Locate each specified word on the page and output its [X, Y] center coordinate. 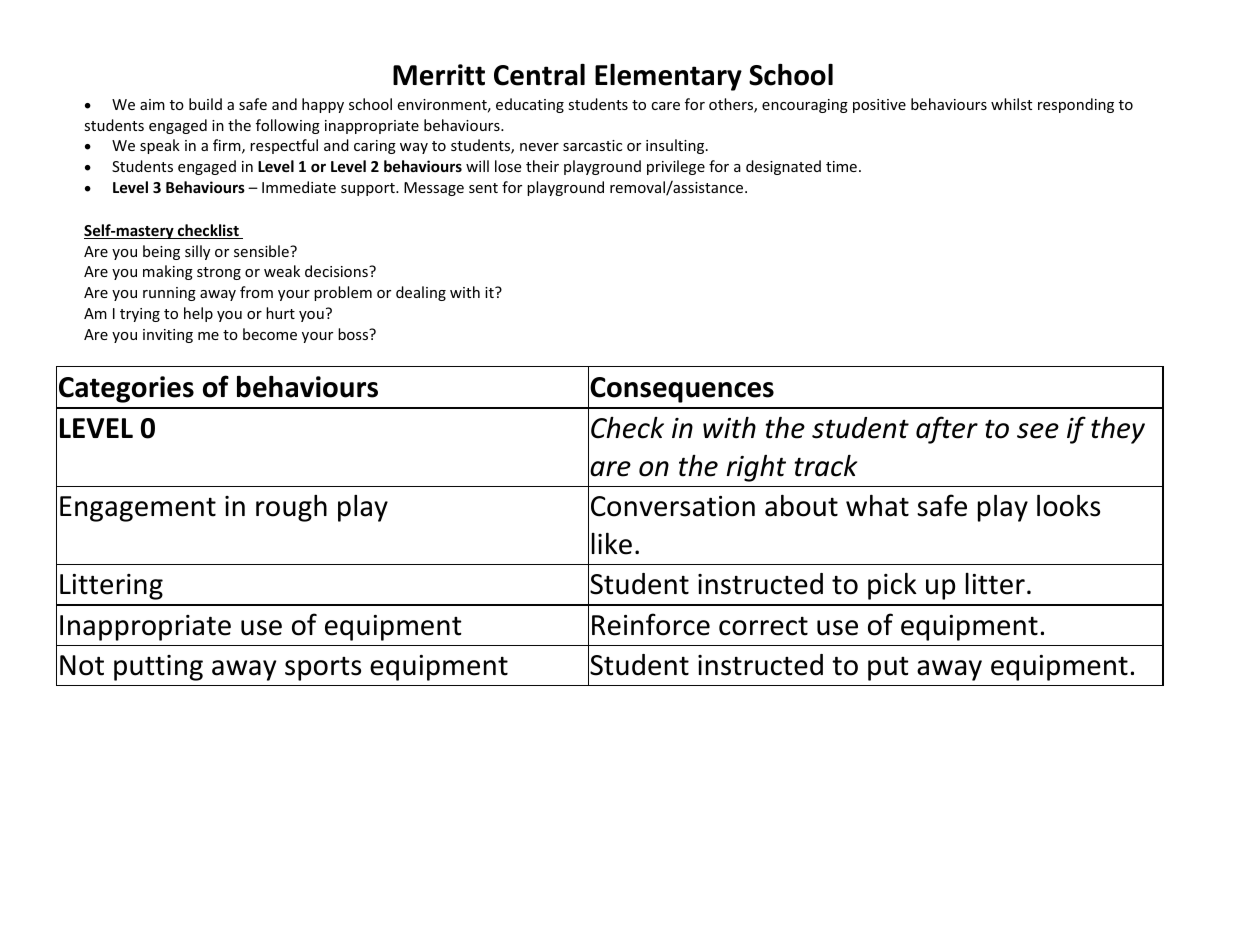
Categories [126, 389]
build [205, 104]
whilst [1011, 104]
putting [158, 668]
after [947, 430]
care [665, 106]
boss [354, 334]
